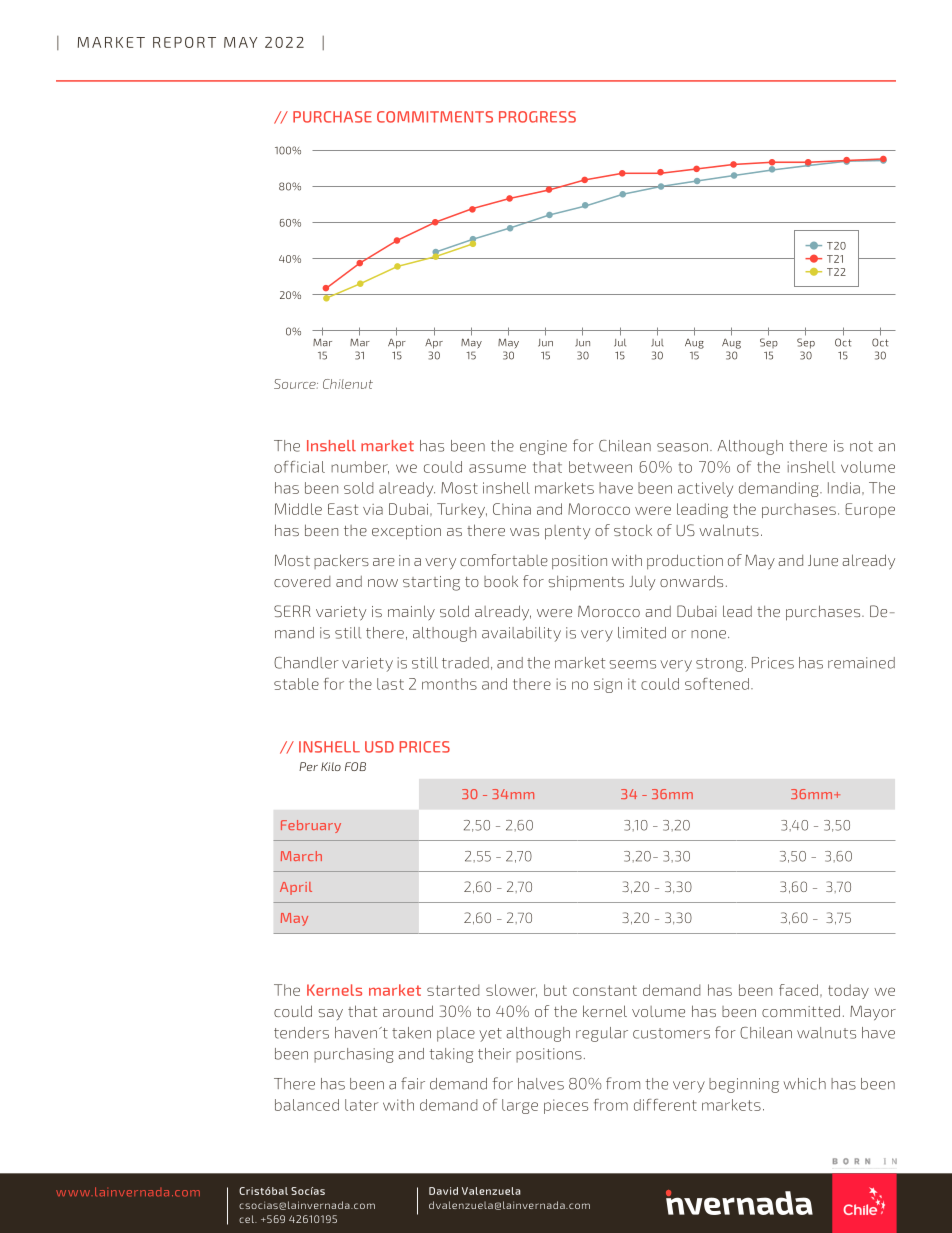 This image has height=1233, width=952. I want to click on cel, so click(247, 1219).
